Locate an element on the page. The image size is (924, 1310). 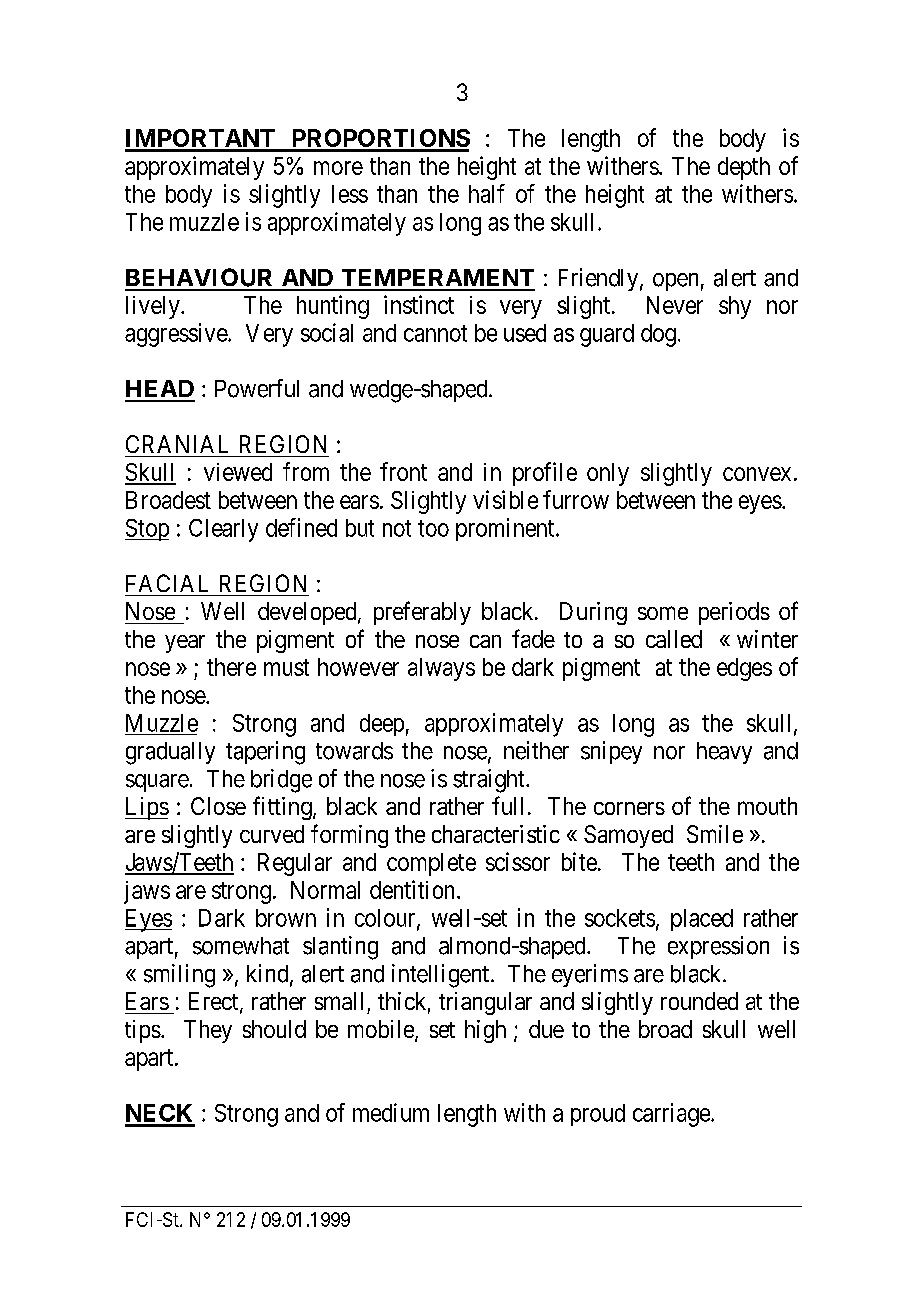
straight is located at coordinates (490, 781).
